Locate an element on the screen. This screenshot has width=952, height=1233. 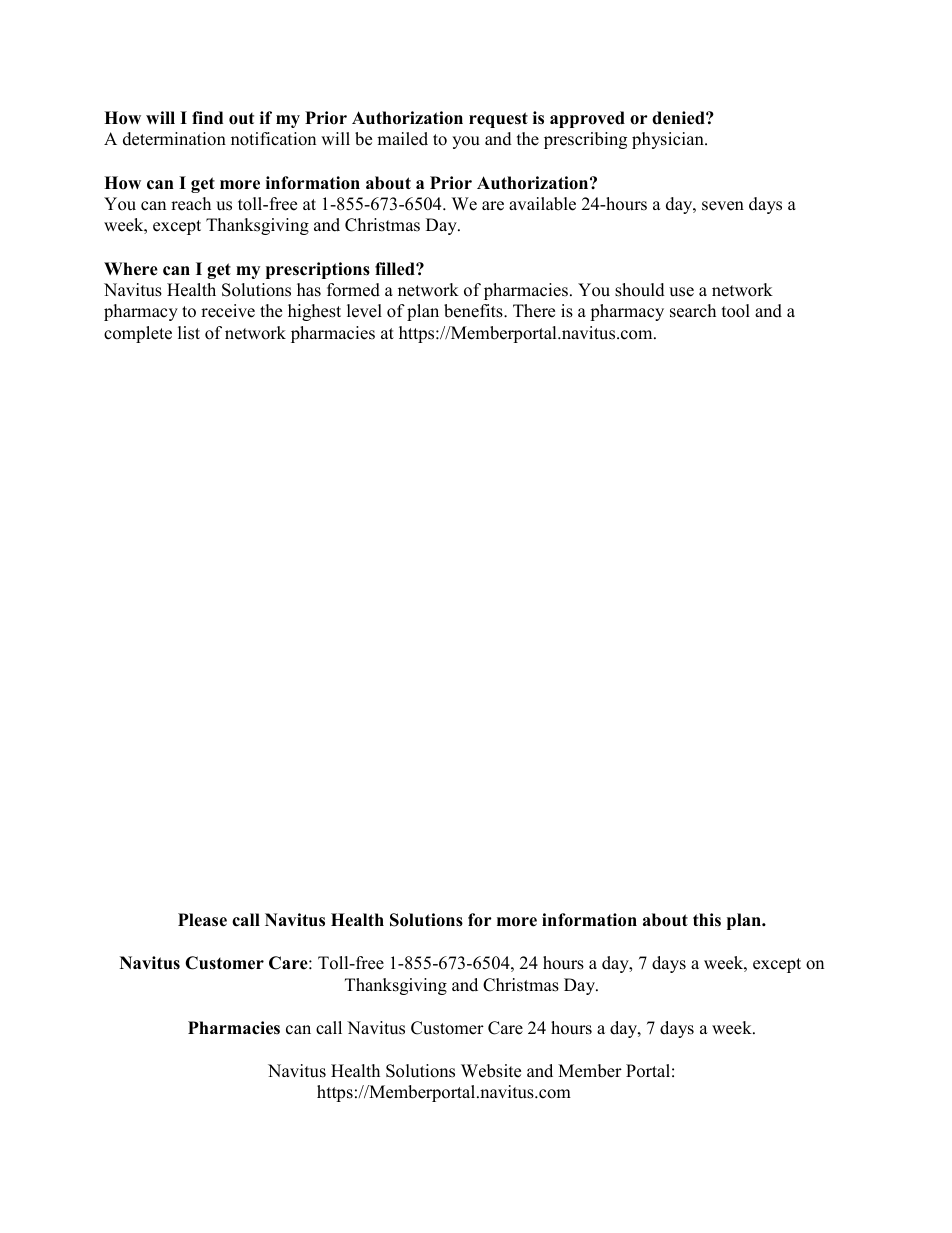
level is located at coordinates (364, 311).
